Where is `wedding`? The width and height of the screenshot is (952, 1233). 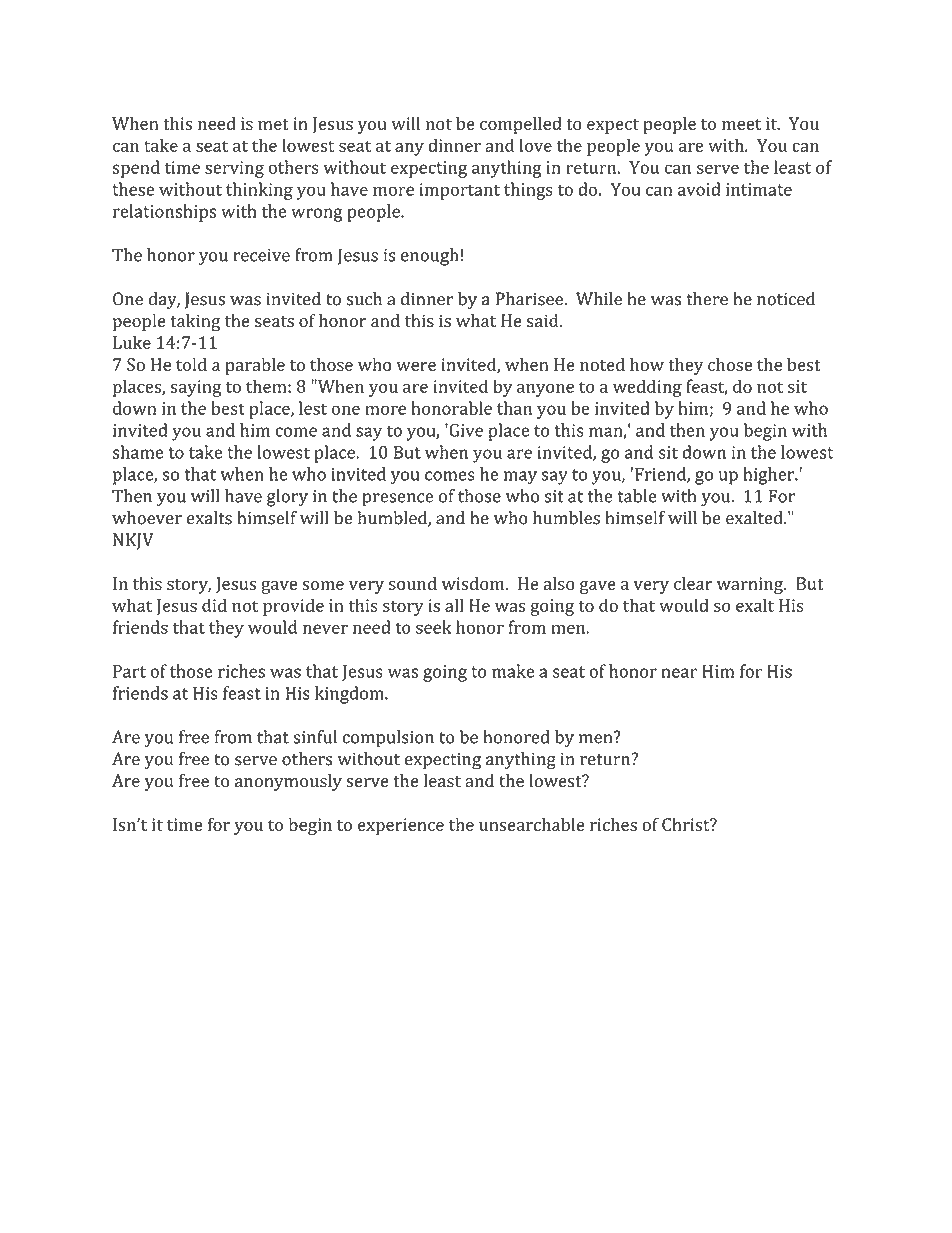
wedding is located at coordinates (647, 388).
